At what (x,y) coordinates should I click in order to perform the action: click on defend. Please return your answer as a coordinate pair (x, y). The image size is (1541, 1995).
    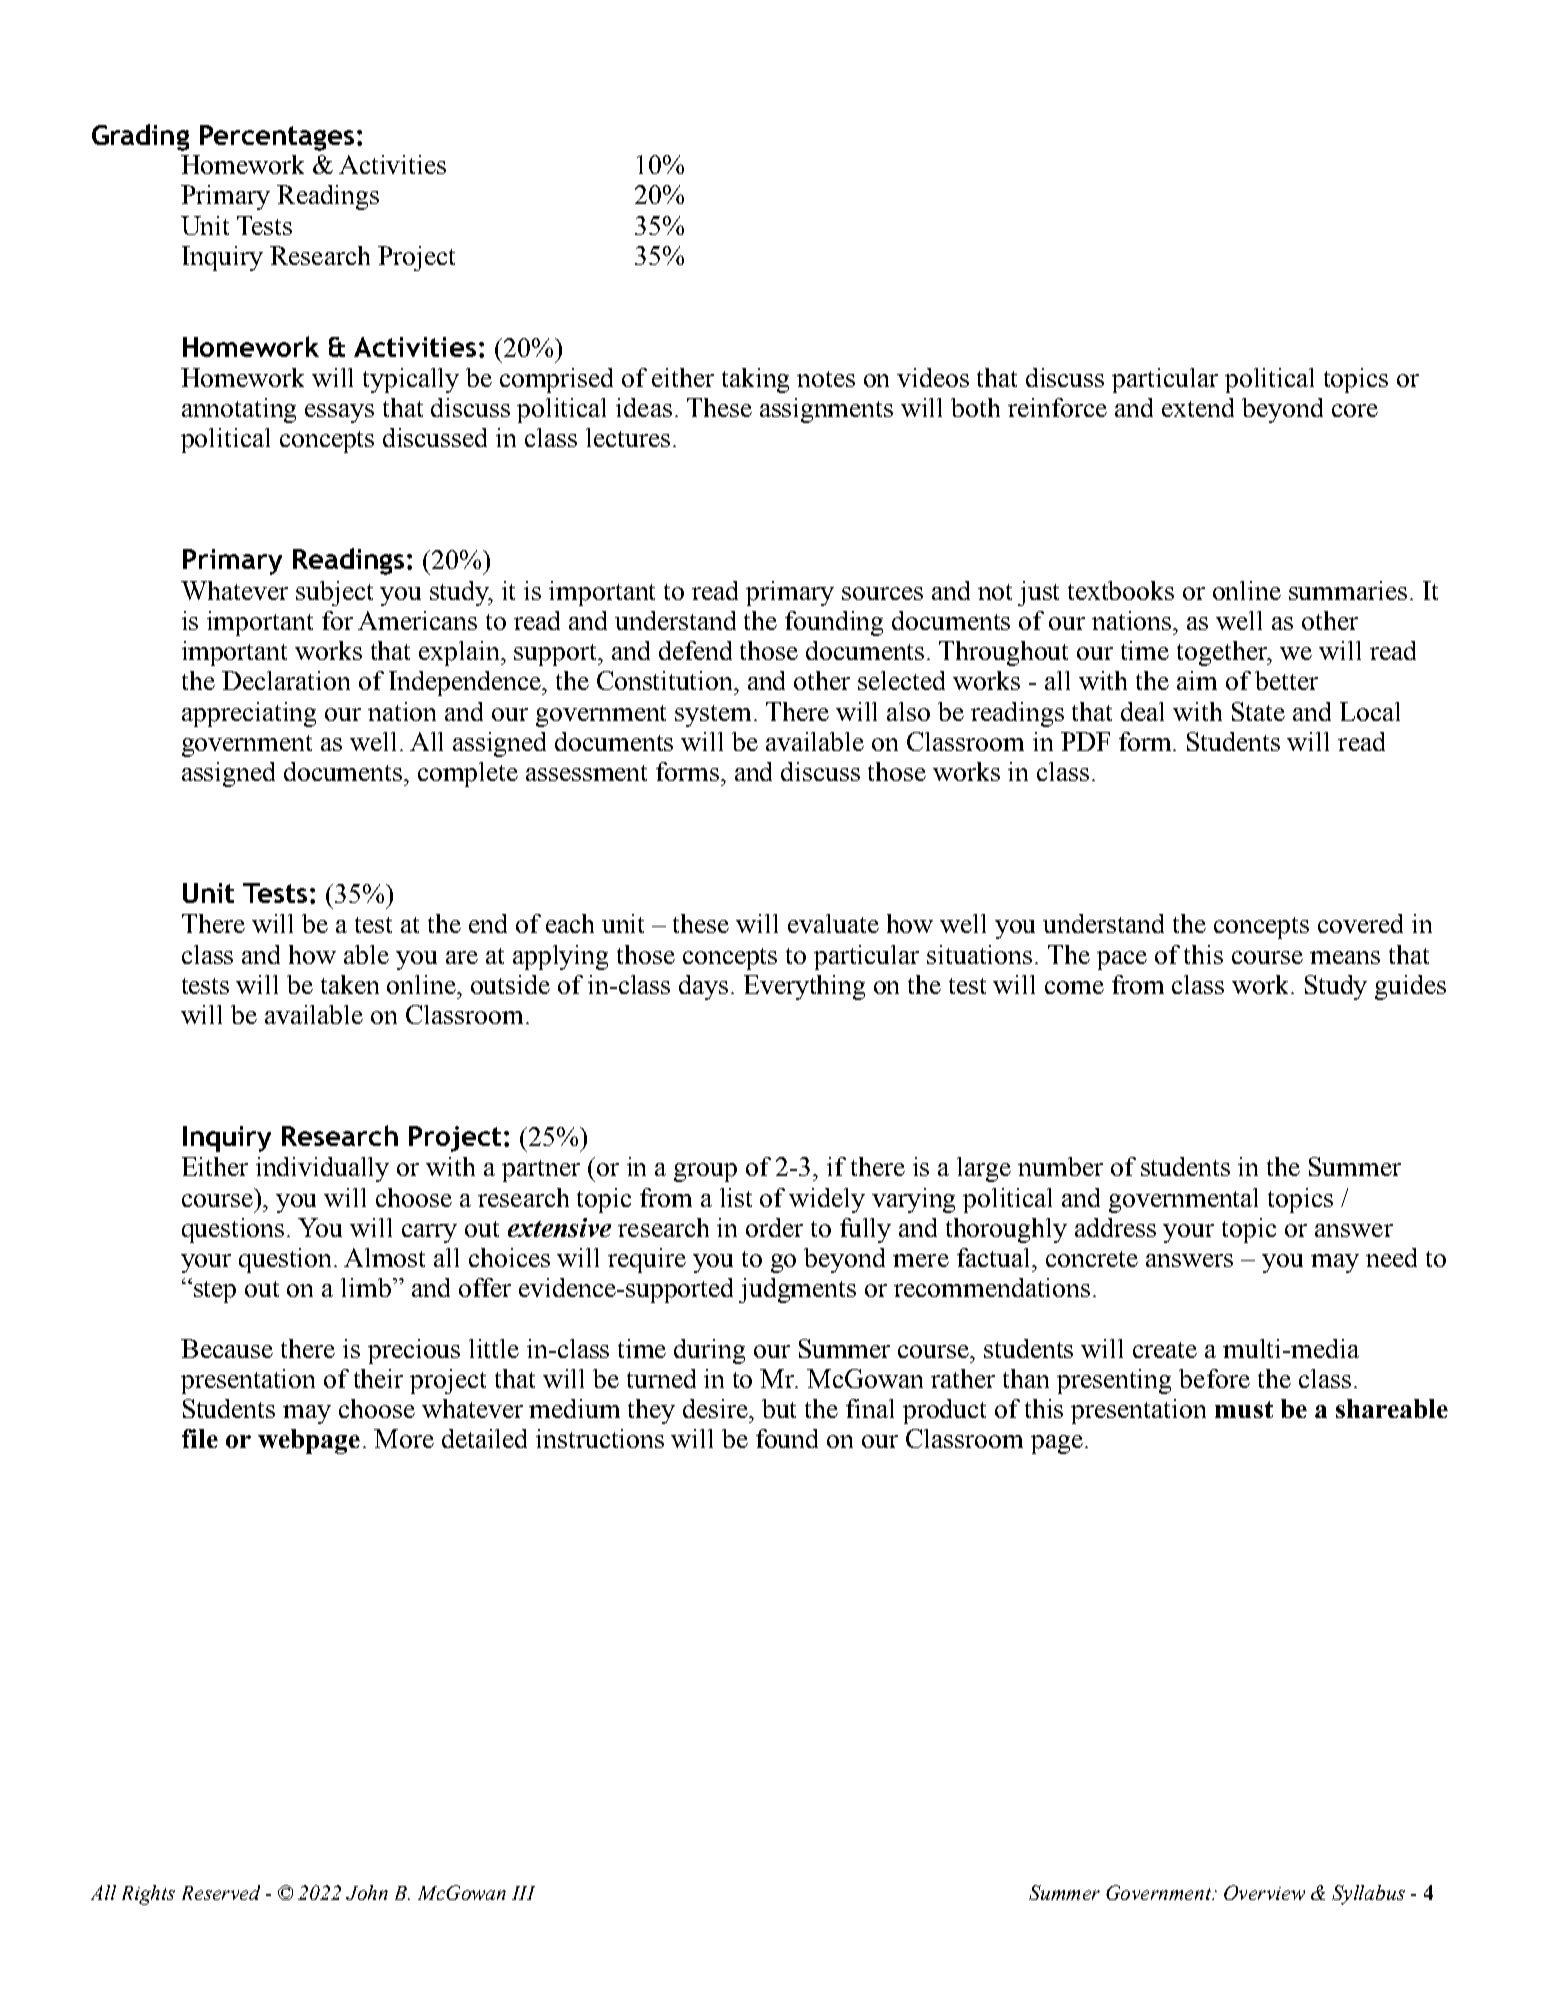
    Looking at the image, I should click on (695, 650).
